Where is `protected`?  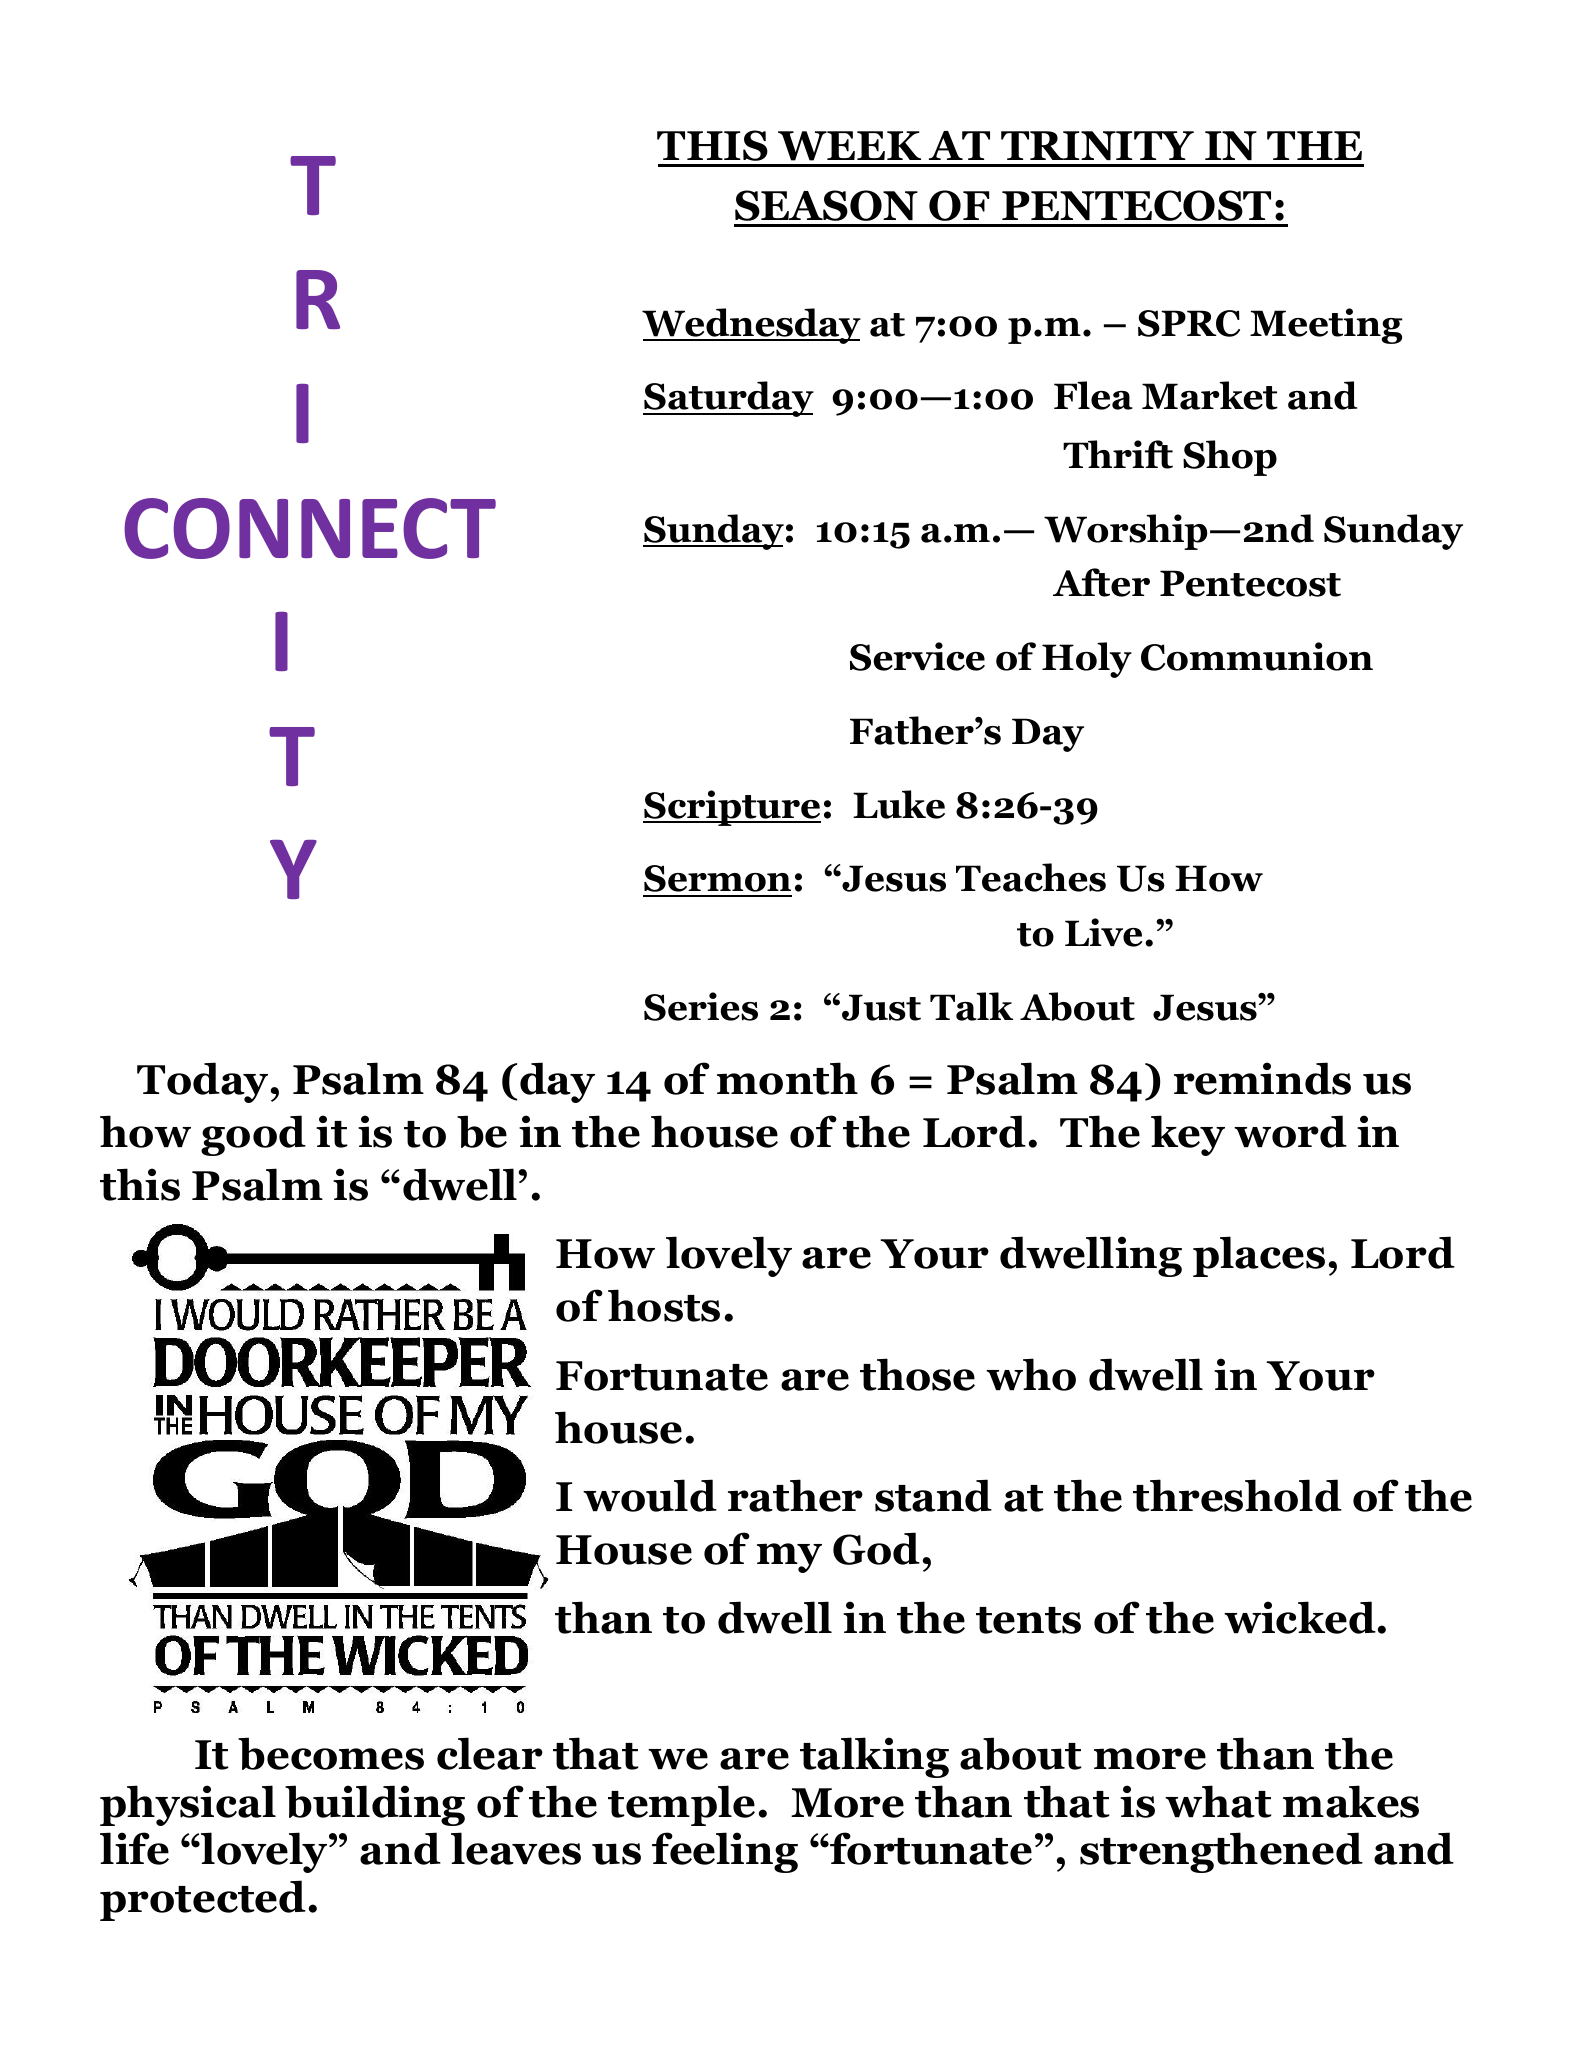
protected is located at coordinates (203, 1900).
